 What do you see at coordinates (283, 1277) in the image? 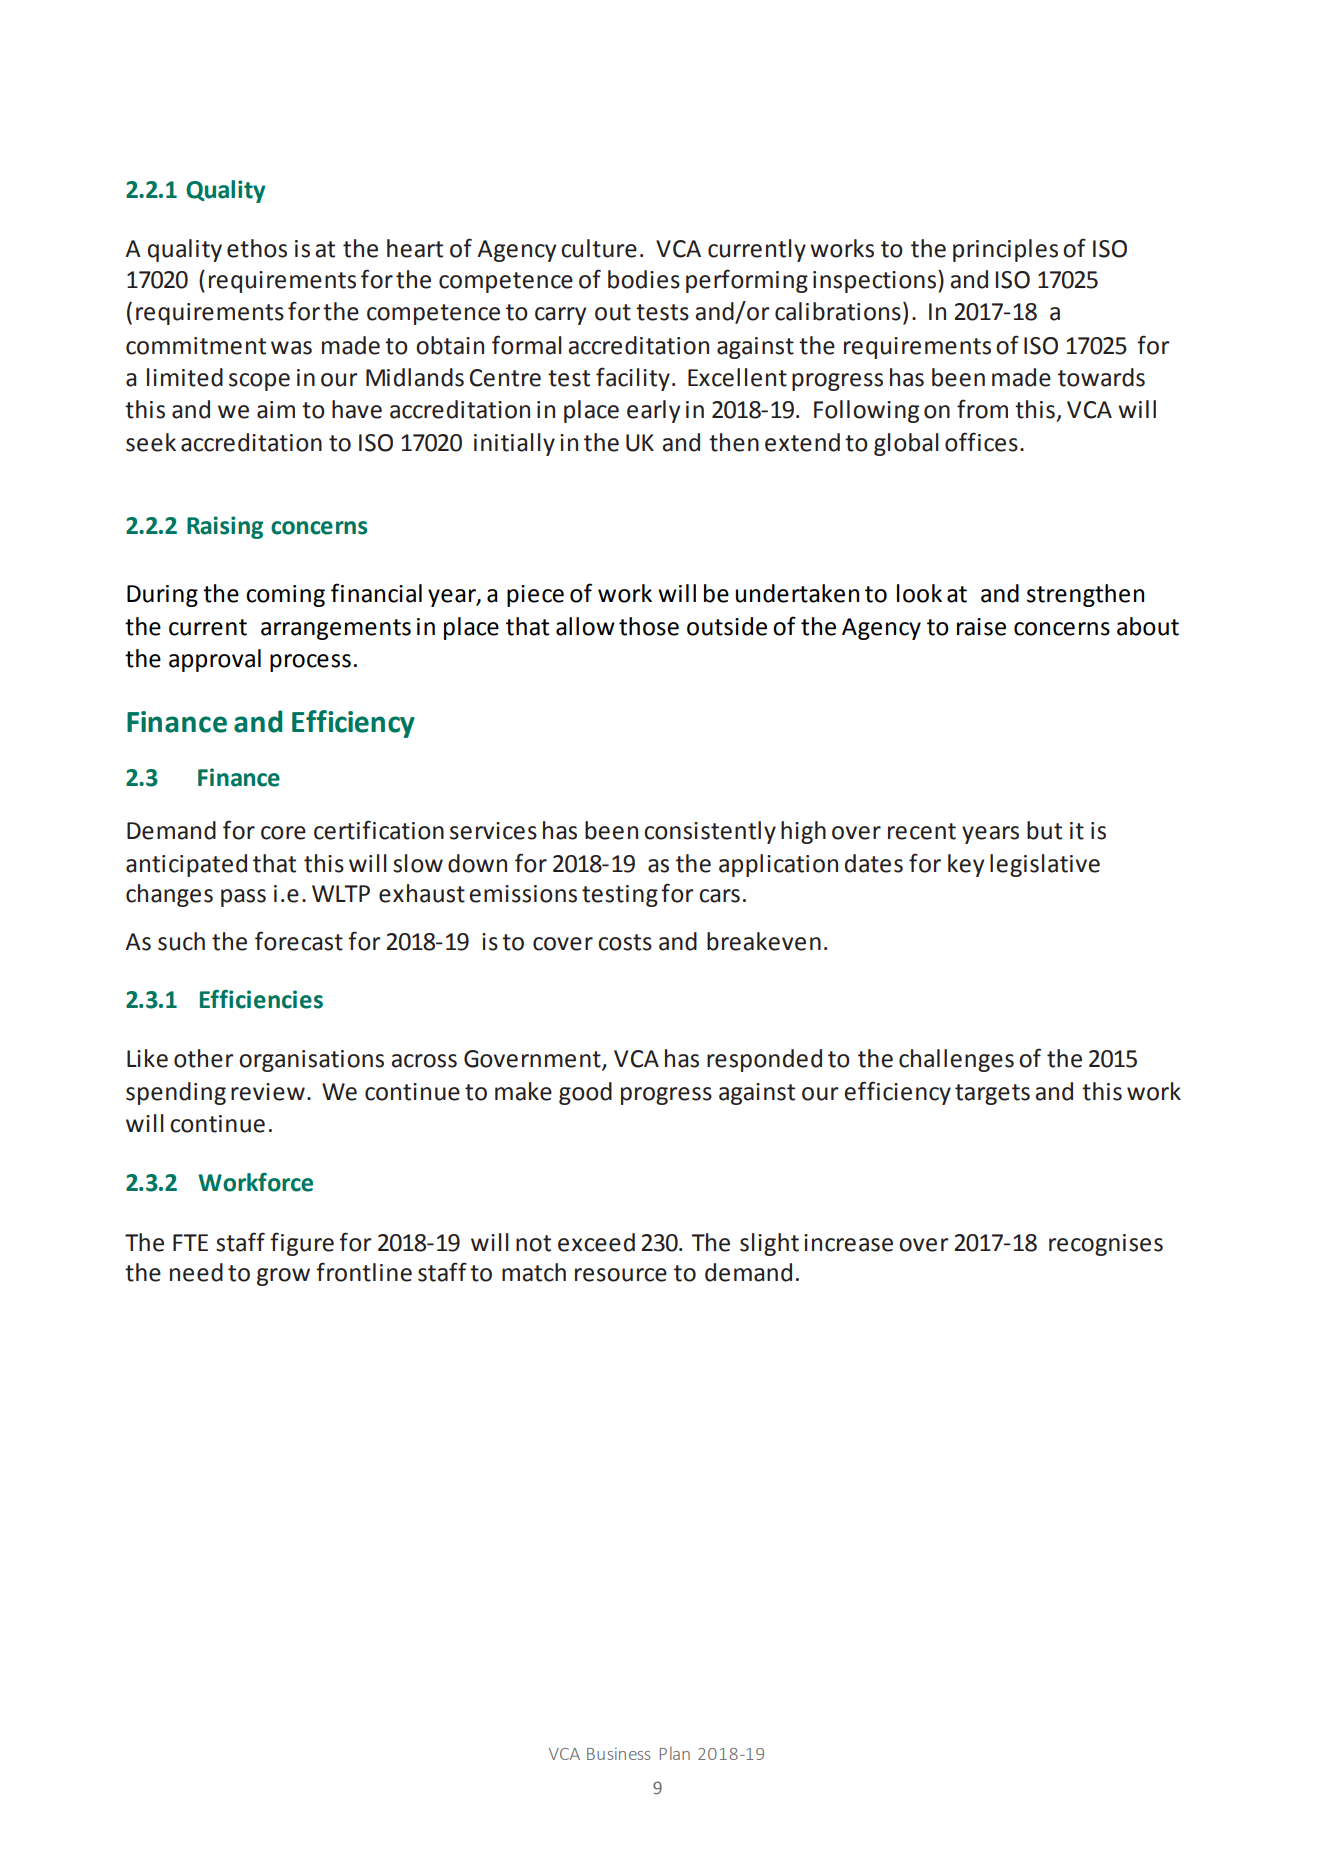
I see `grow` at bounding box center [283, 1277].
